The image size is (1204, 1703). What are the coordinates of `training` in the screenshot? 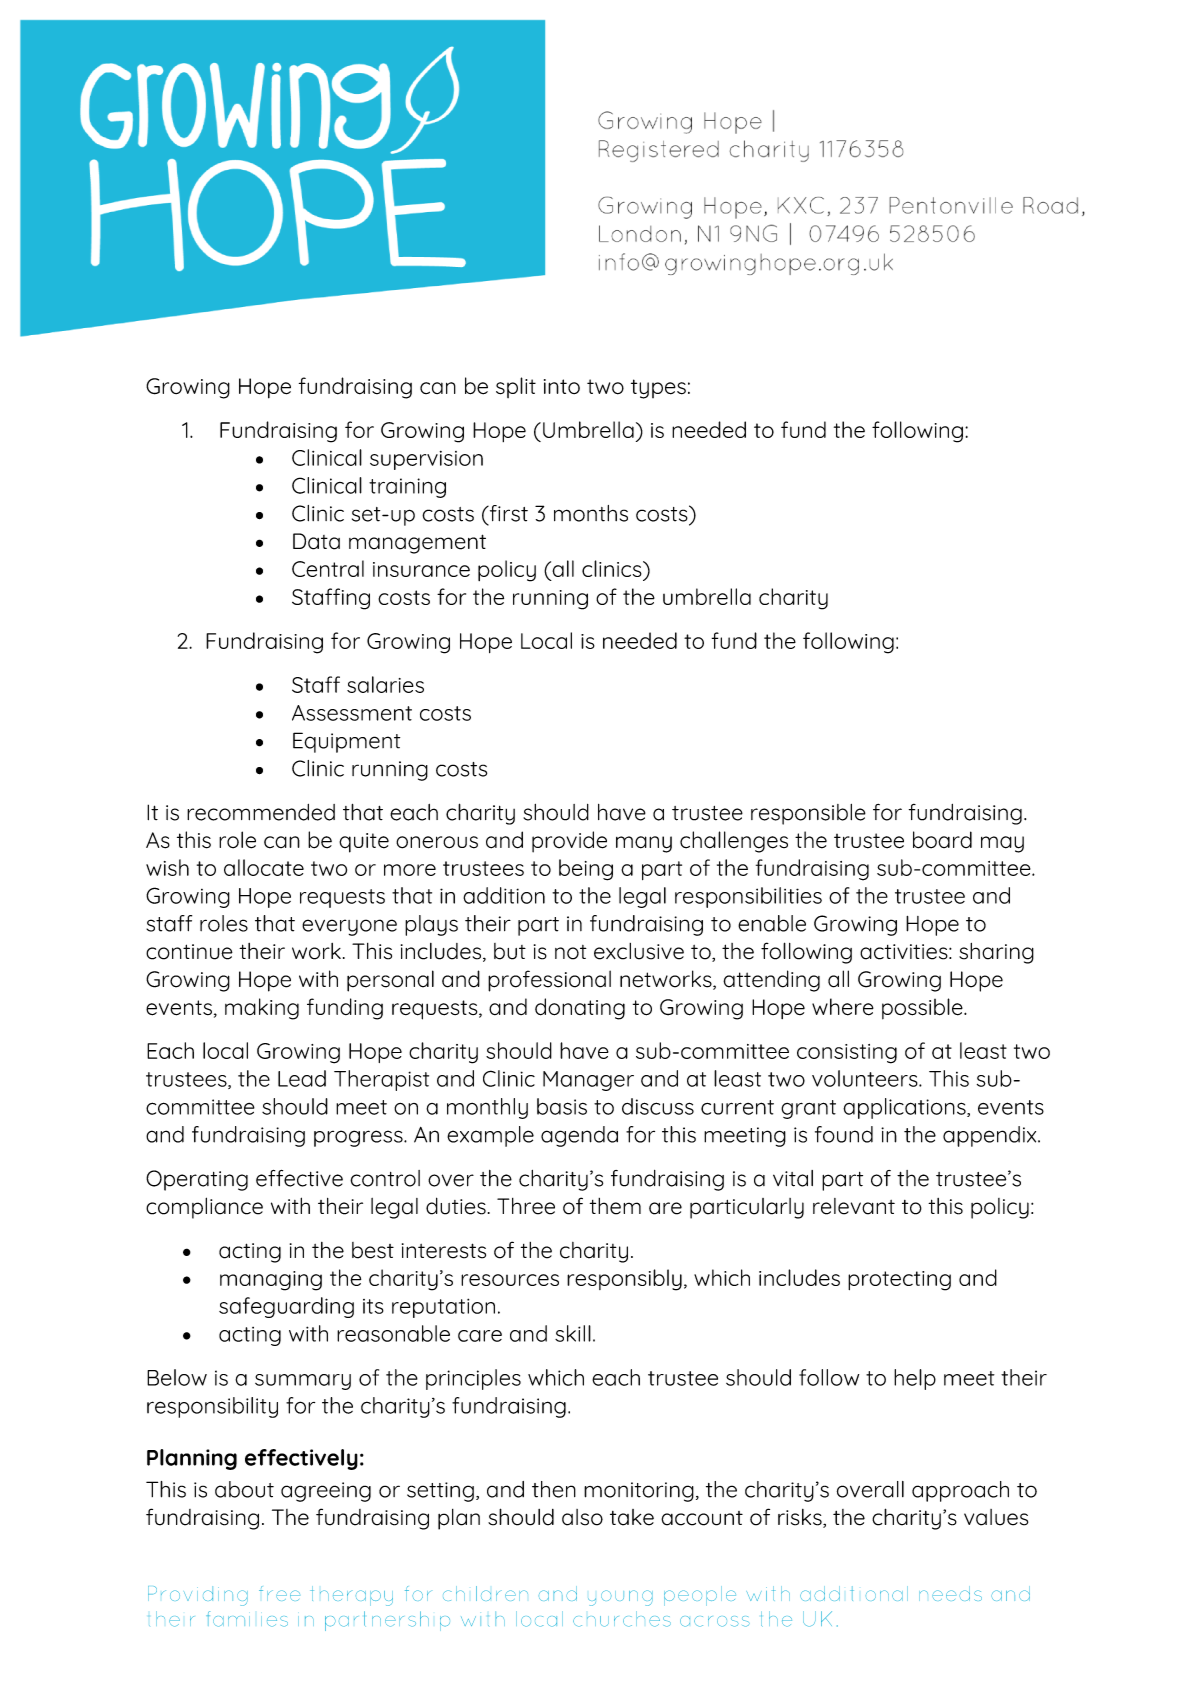 It's located at (407, 488).
